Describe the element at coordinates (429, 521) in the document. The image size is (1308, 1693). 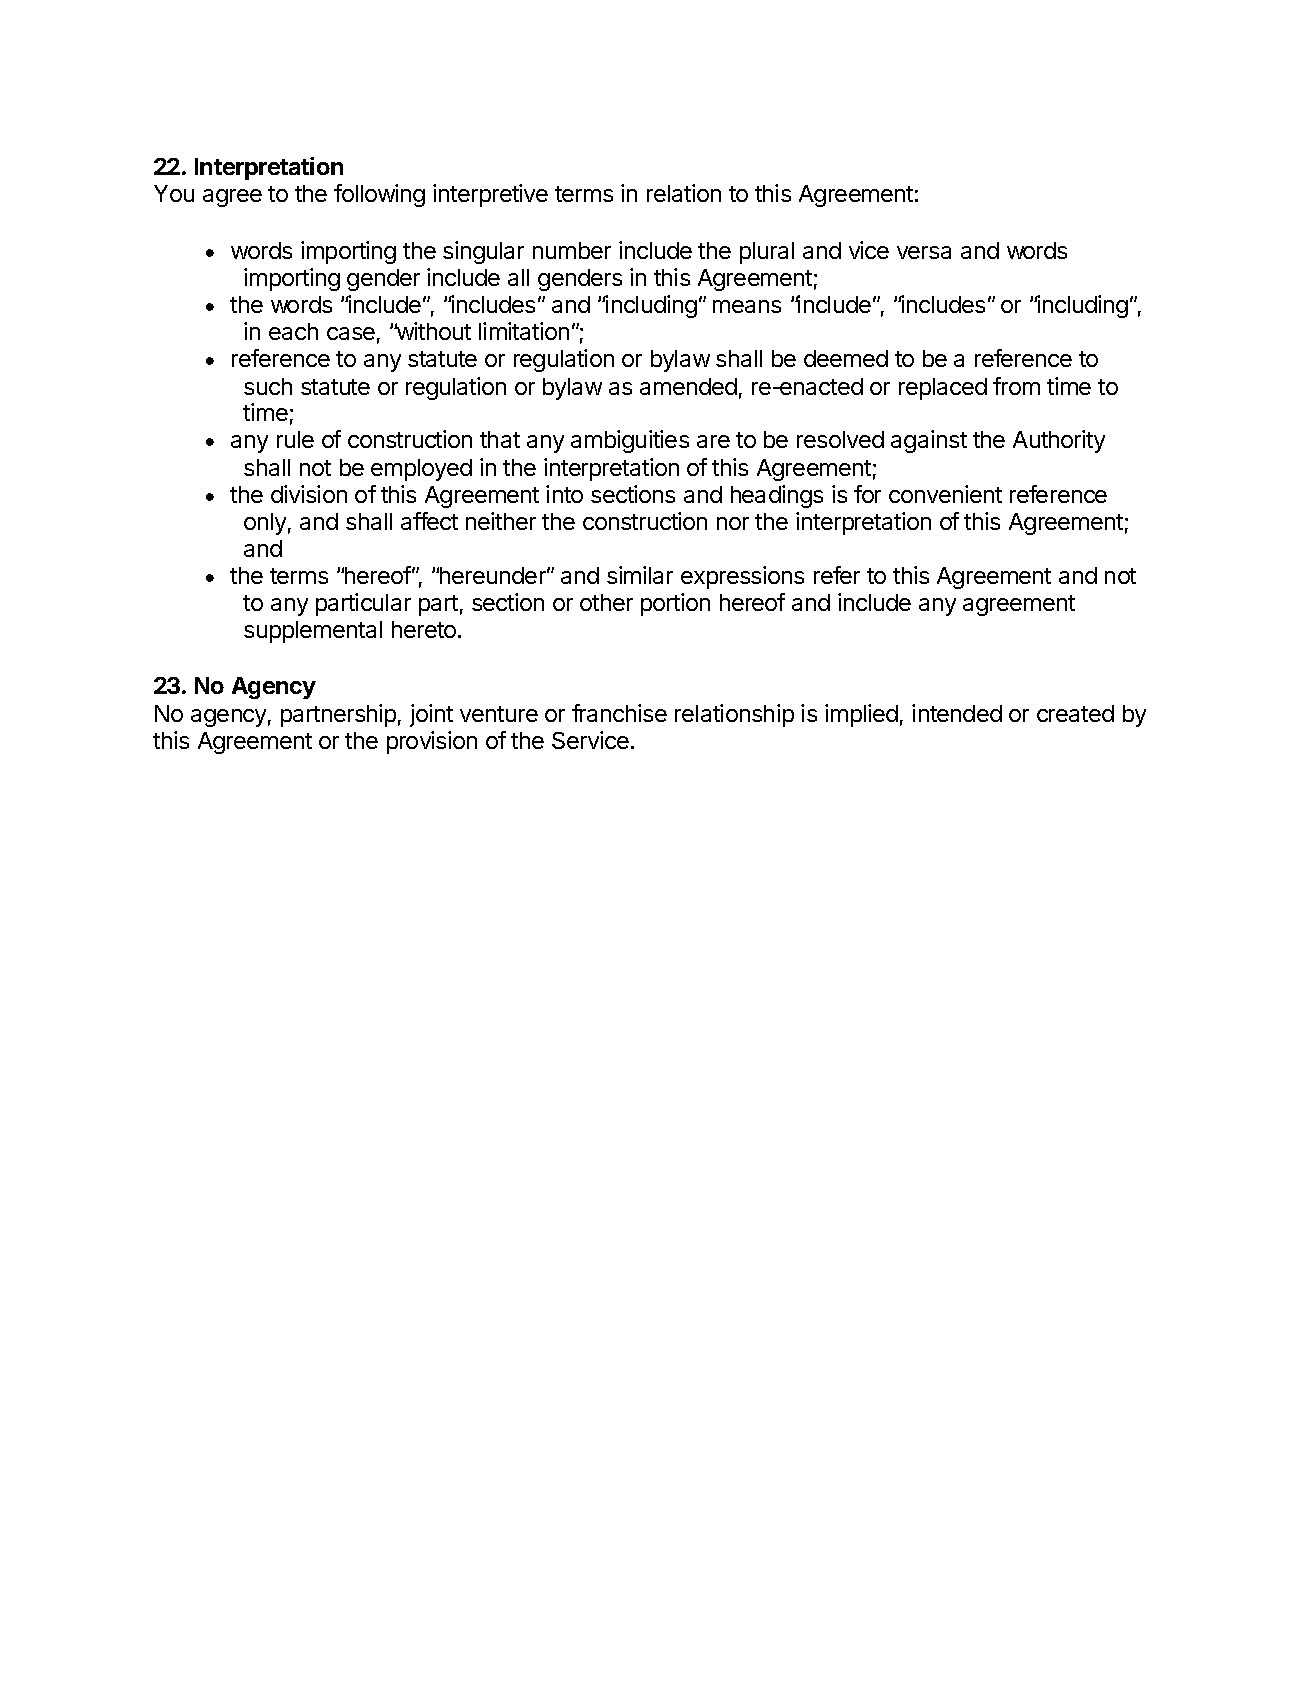
I see `affect` at that location.
